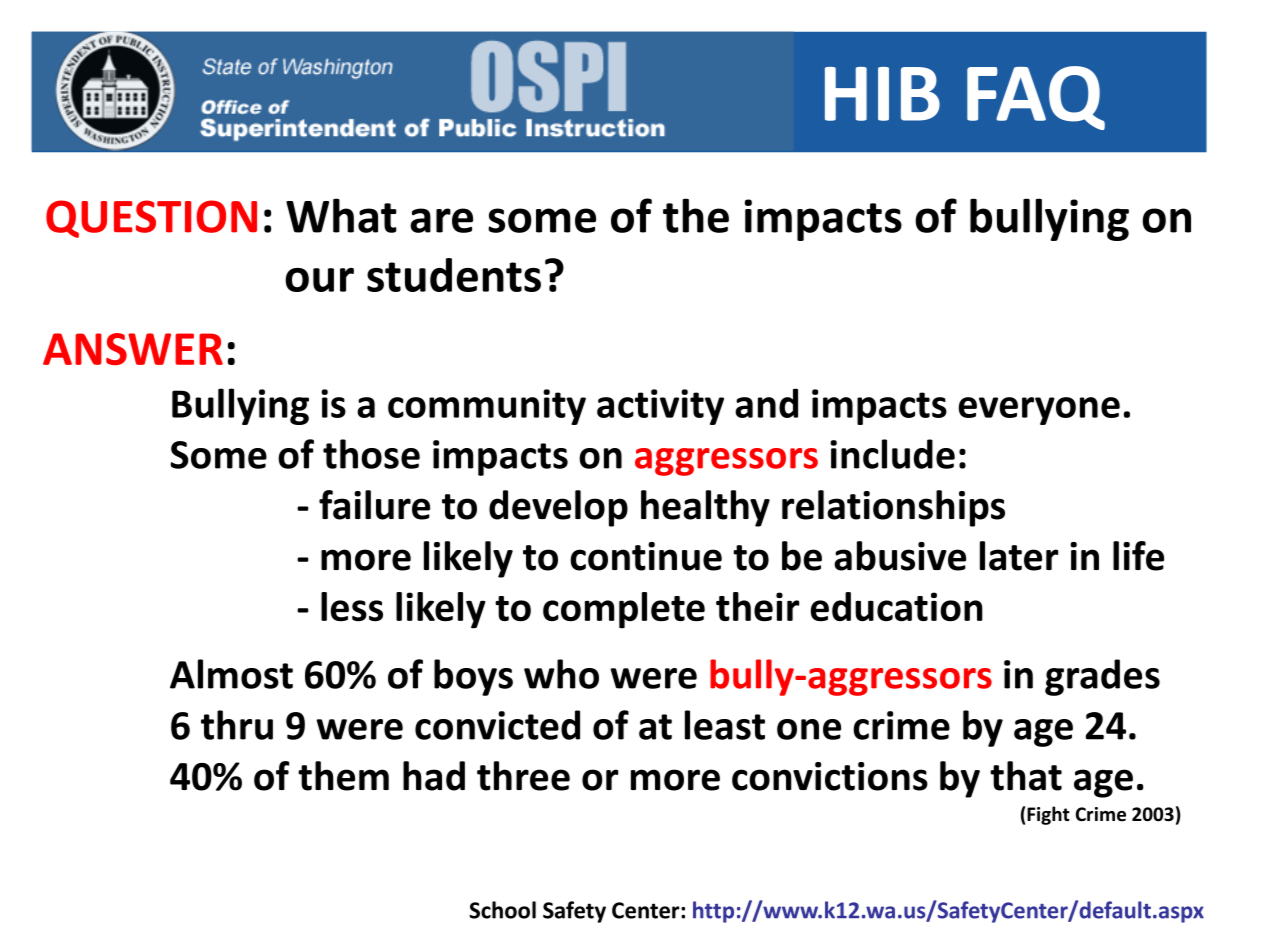 Image resolution: width=1270 pixels, height=952 pixels. I want to click on HIB, so click(882, 94).
